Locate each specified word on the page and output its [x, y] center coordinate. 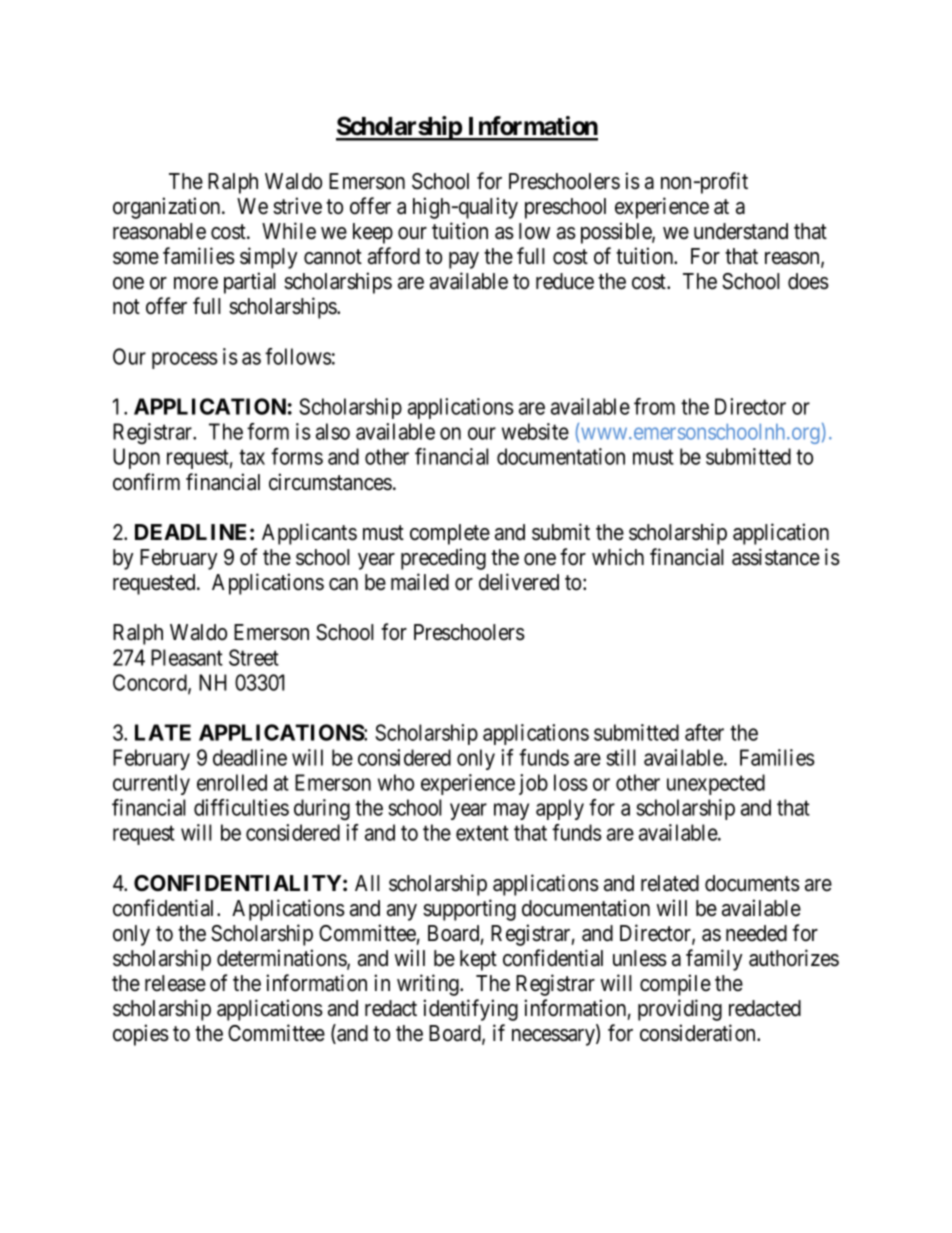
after [704, 732]
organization [168, 208]
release [175, 983]
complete [450, 534]
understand [741, 231]
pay [464, 260]
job [533, 784]
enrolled [232, 782]
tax [252, 457]
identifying [470, 1010]
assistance [776, 557]
